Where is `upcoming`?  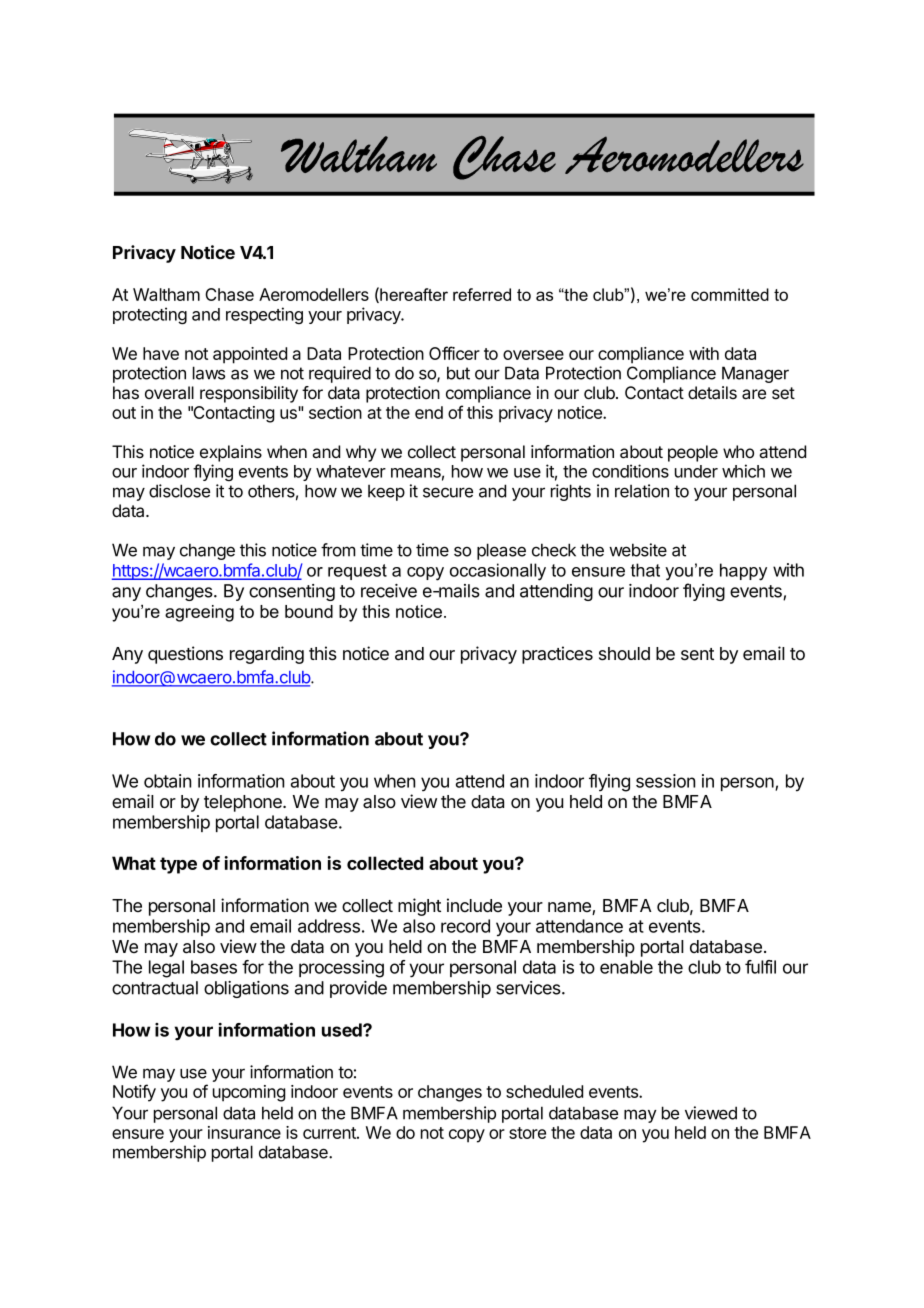 upcoming is located at coordinates (249, 1093).
